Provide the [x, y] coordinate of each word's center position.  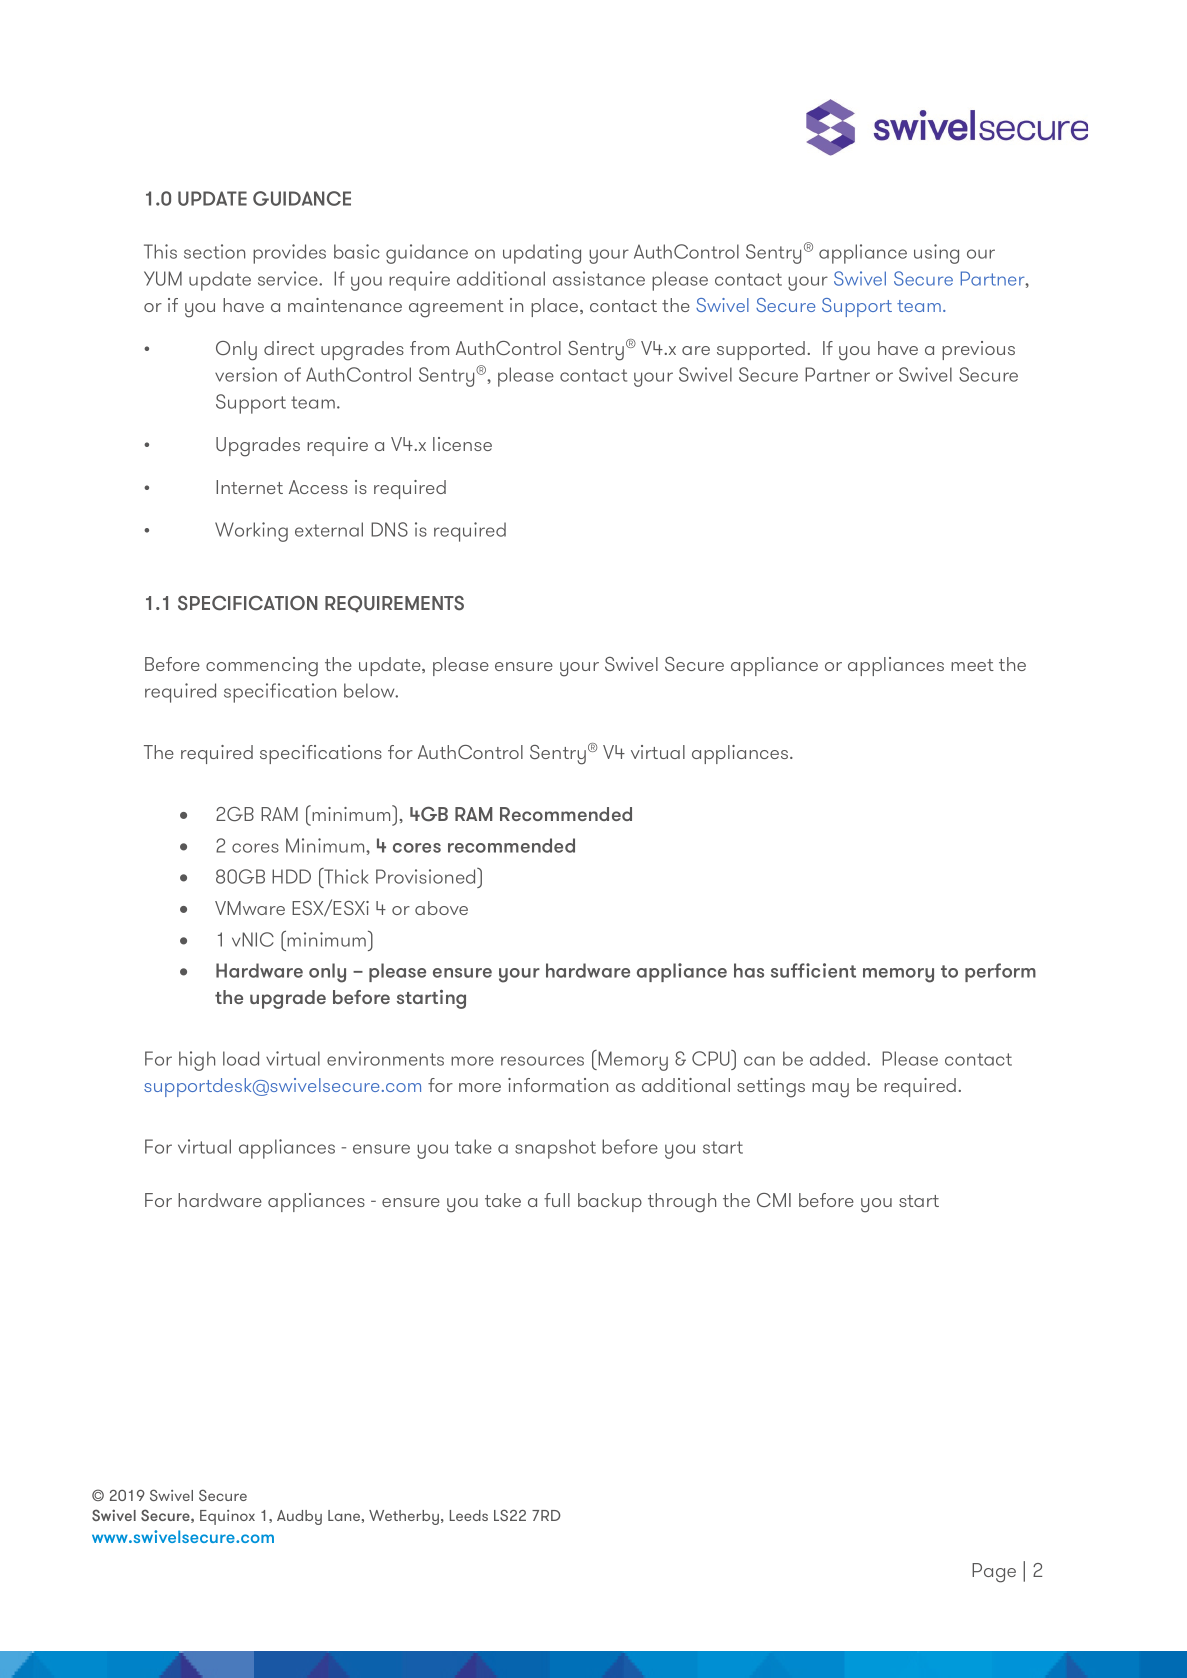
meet [972, 665]
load [241, 1058]
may [830, 1090]
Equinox [227, 1517]
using [936, 254]
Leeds [469, 1515]
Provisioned [427, 876]
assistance [599, 278]
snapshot [555, 1149]
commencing [262, 667]
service [289, 278]
